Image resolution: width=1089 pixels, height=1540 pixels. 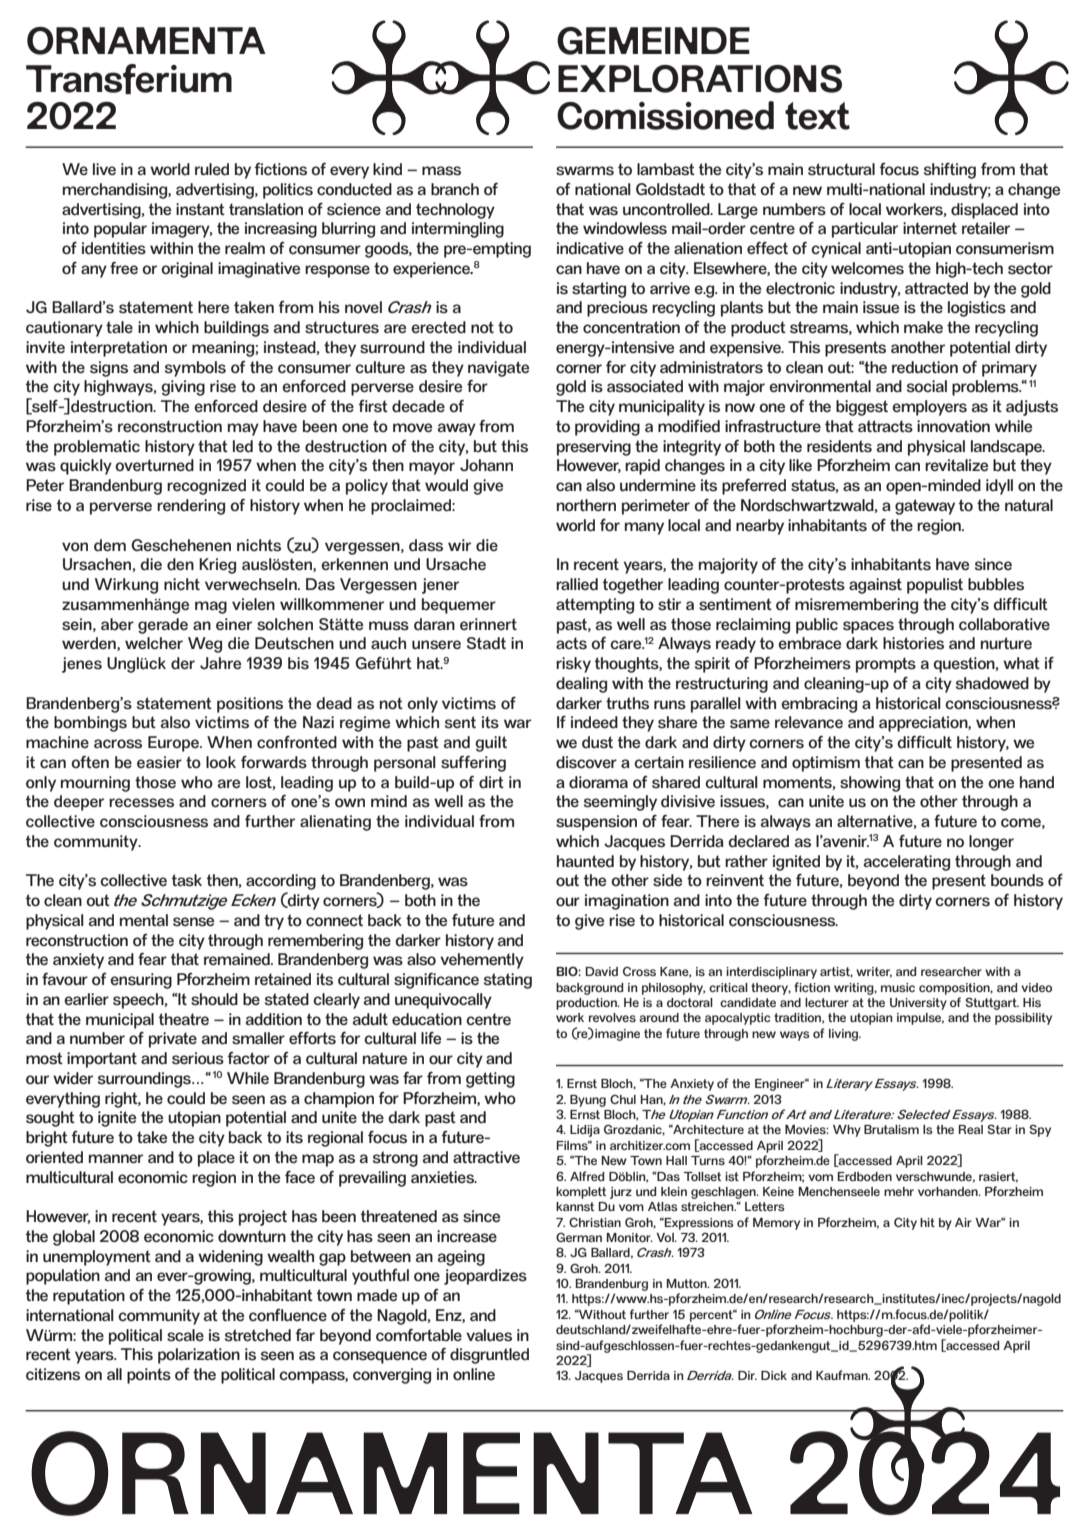 What do you see at coordinates (489, 1335) in the document?
I see `values` at bounding box center [489, 1335].
